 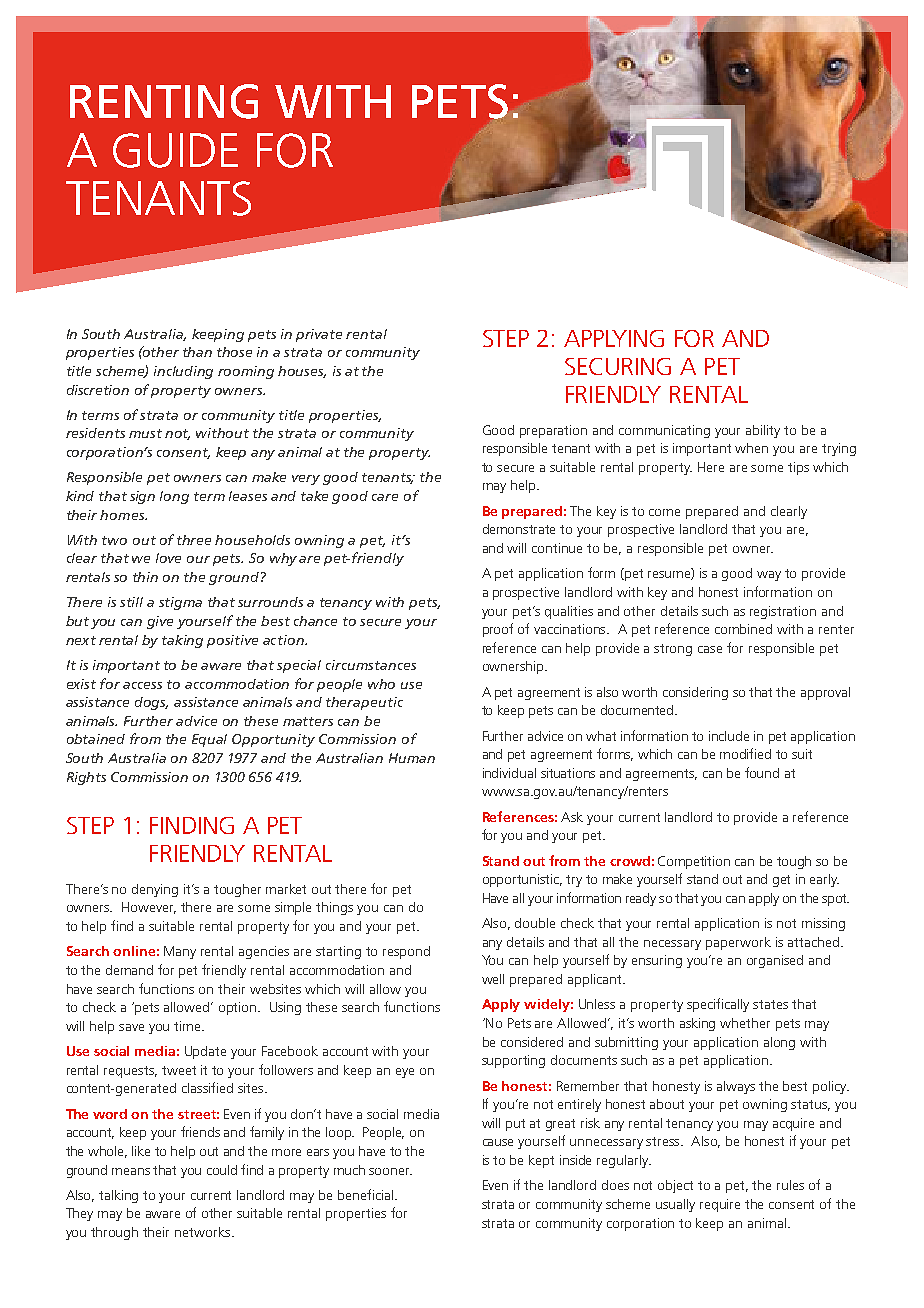 What do you see at coordinates (618, 366) in the document?
I see `SECURING` at bounding box center [618, 366].
